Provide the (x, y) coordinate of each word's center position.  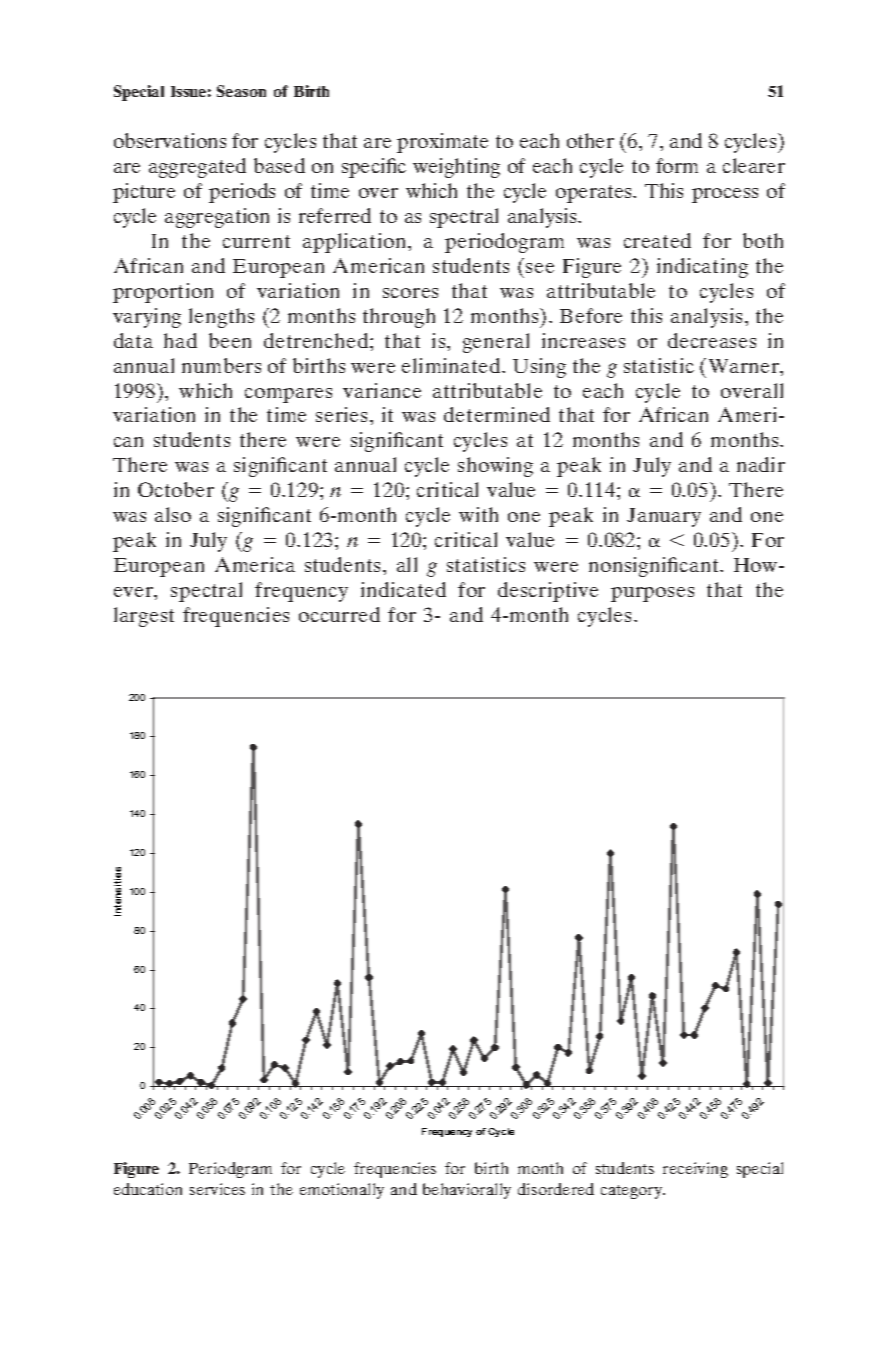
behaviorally (467, 1191)
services (217, 1189)
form (677, 165)
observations (170, 140)
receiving (695, 1170)
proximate (442, 143)
